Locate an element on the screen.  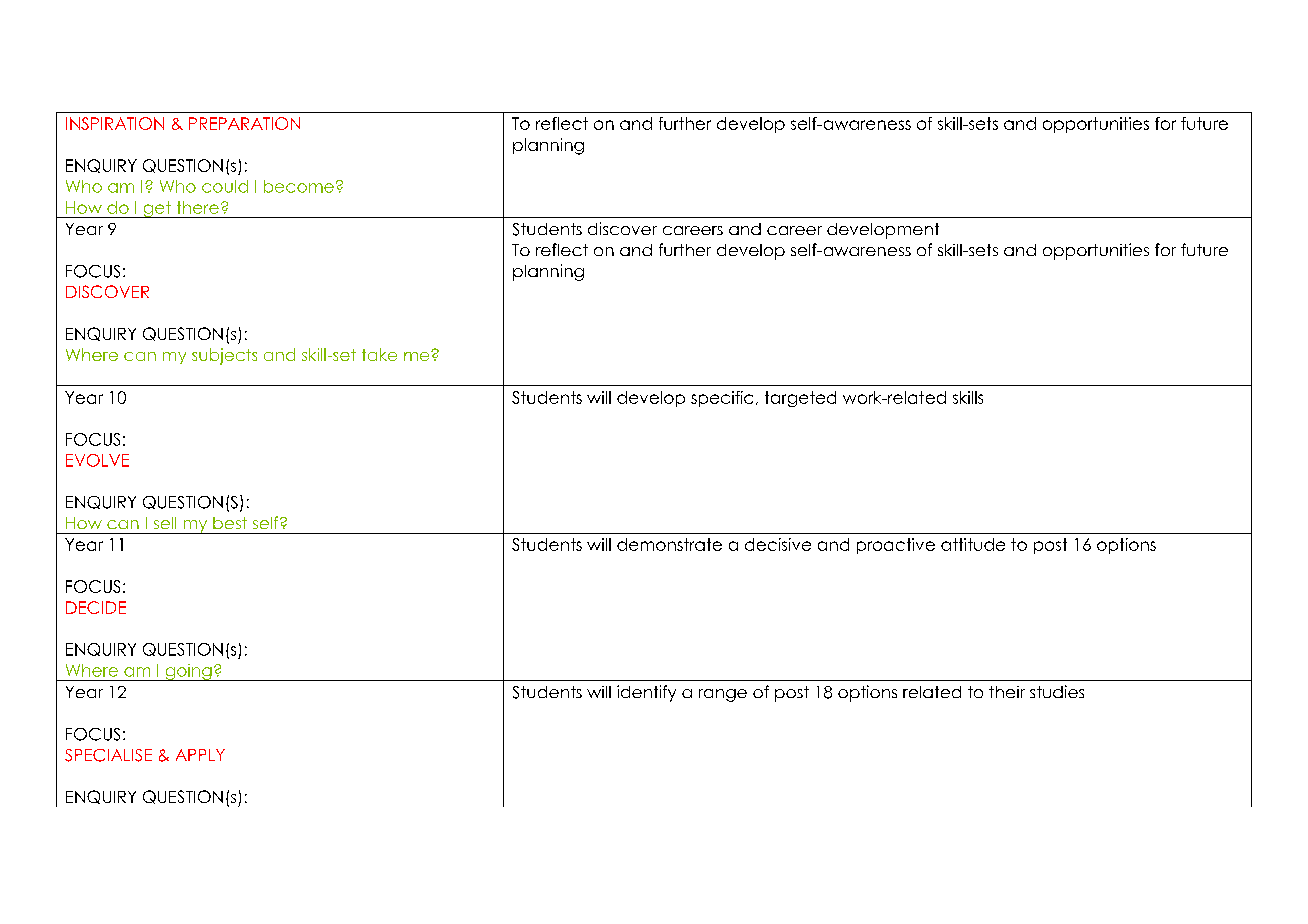
PREPARATION is located at coordinates (244, 123).
